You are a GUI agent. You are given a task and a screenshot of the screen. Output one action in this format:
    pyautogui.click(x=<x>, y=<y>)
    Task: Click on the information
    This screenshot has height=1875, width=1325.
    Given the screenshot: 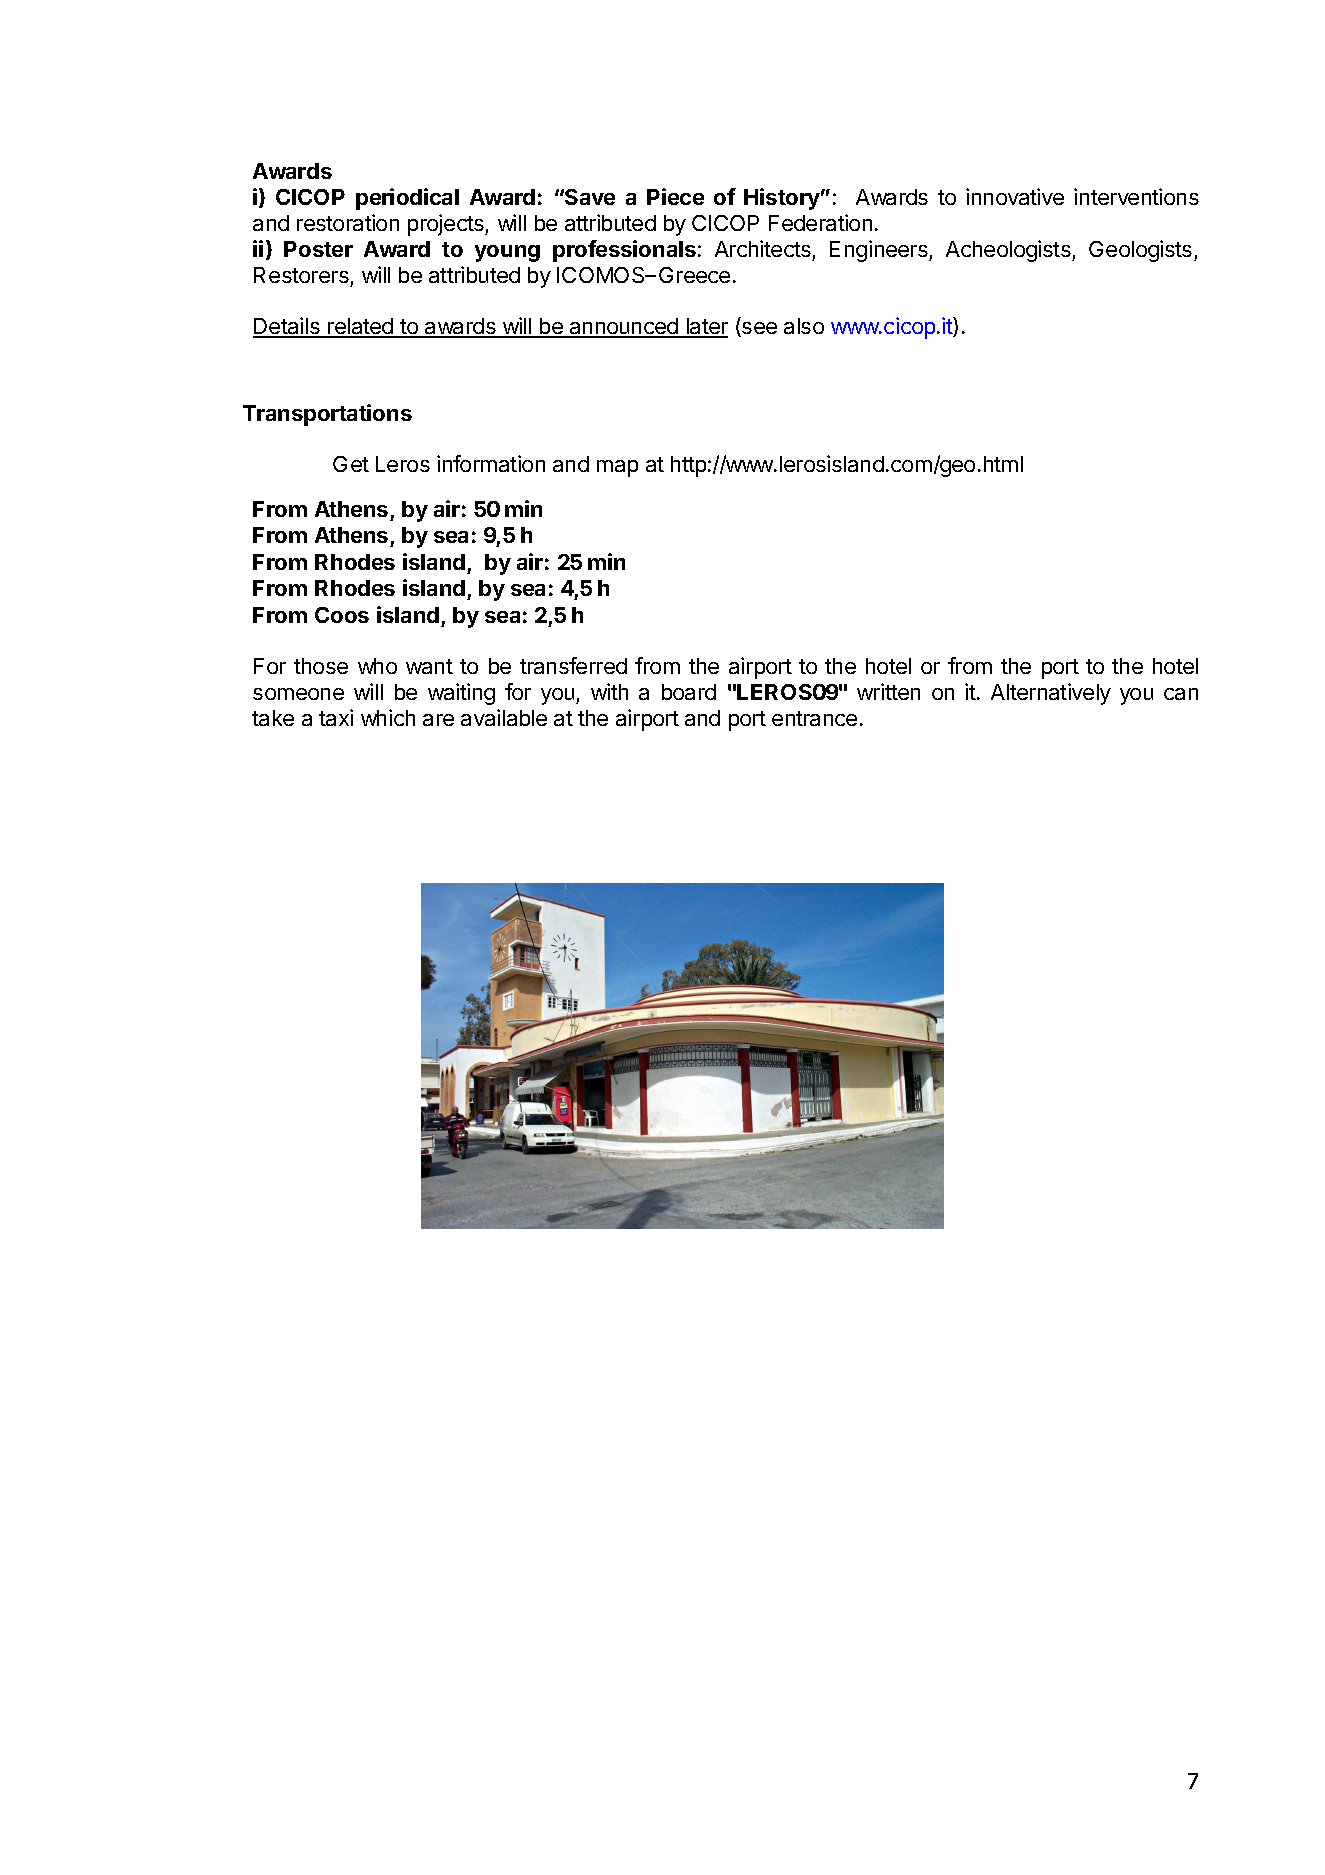 What is the action you would take?
    pyautogui.click(x=491, y=463)
